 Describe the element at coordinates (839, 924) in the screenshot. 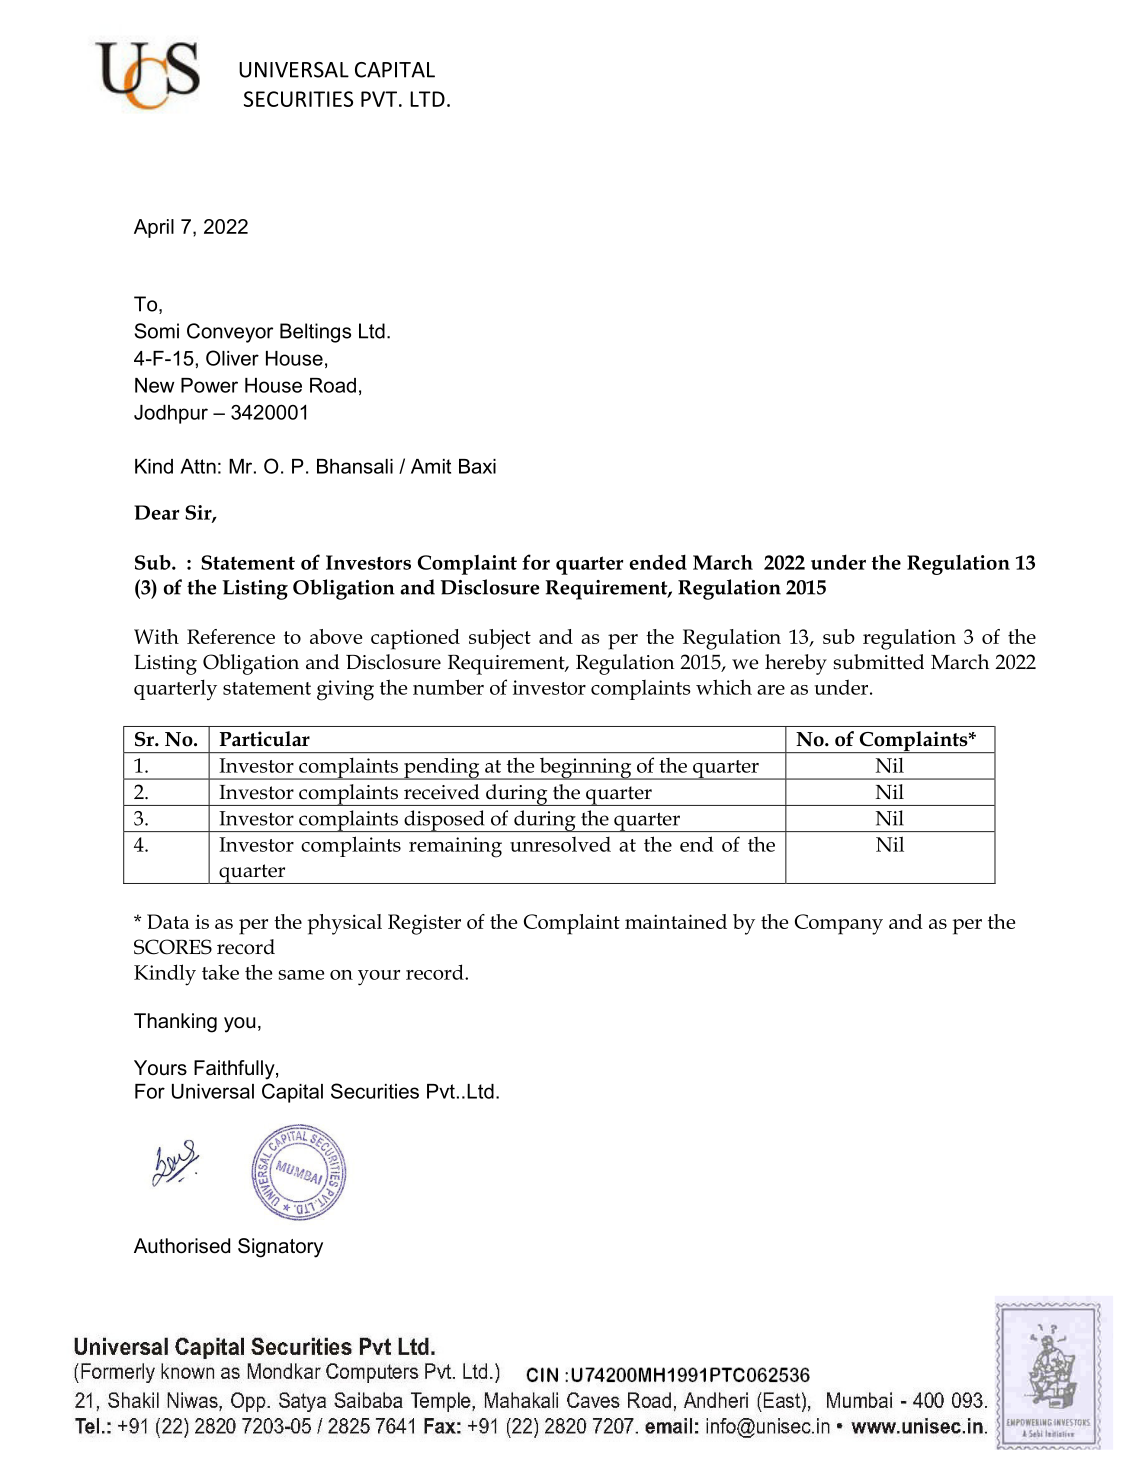

I see `Company` at that location.
